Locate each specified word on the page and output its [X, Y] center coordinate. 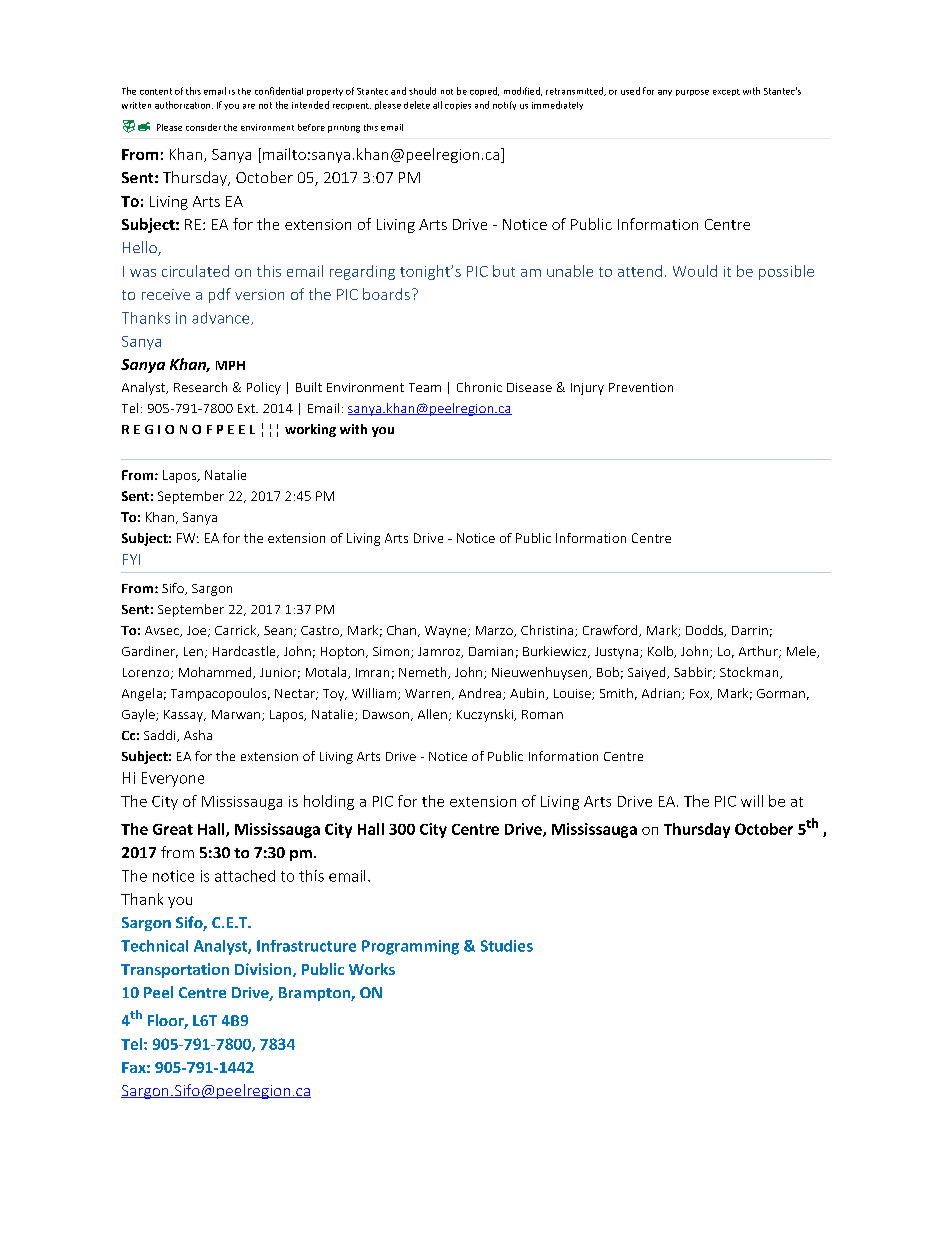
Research [200, 387]
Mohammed [216, 673]
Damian [491, 651]
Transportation [175, 970]
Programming [410, 947]
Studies [507, 946]
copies [458, 106]
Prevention [641, 387]
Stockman [750, 673]
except [726, 92]
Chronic [479, 387]
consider [203, 127]
